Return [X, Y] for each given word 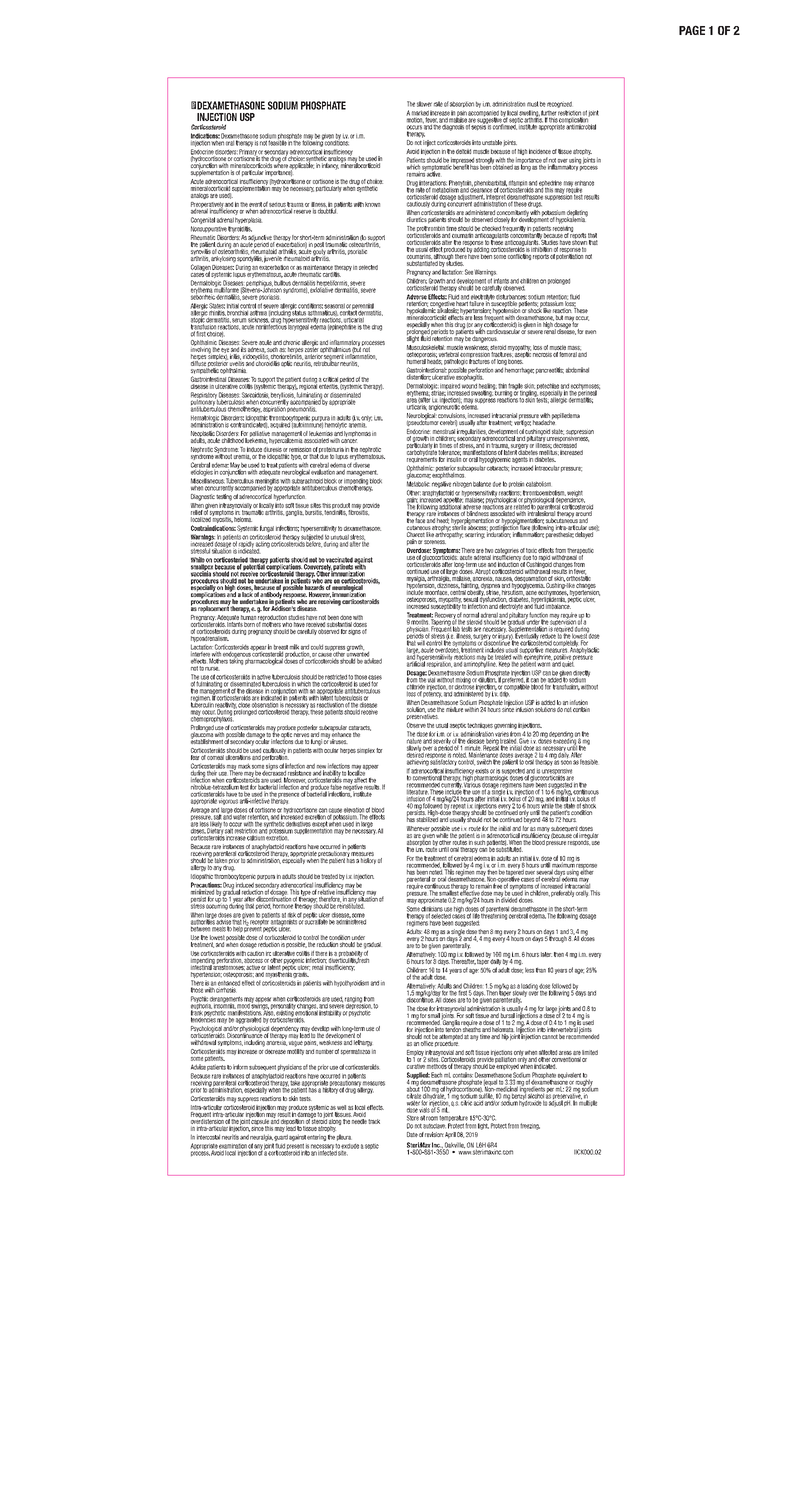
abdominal [577, 370]
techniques [480, 726]
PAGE [692, 30]
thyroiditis [240, 229]
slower [424, 104]
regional [308, 385]
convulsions [452, 417]
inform [240, 1067]
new [321, 768]
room [432, 1118]
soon [566, 762]
